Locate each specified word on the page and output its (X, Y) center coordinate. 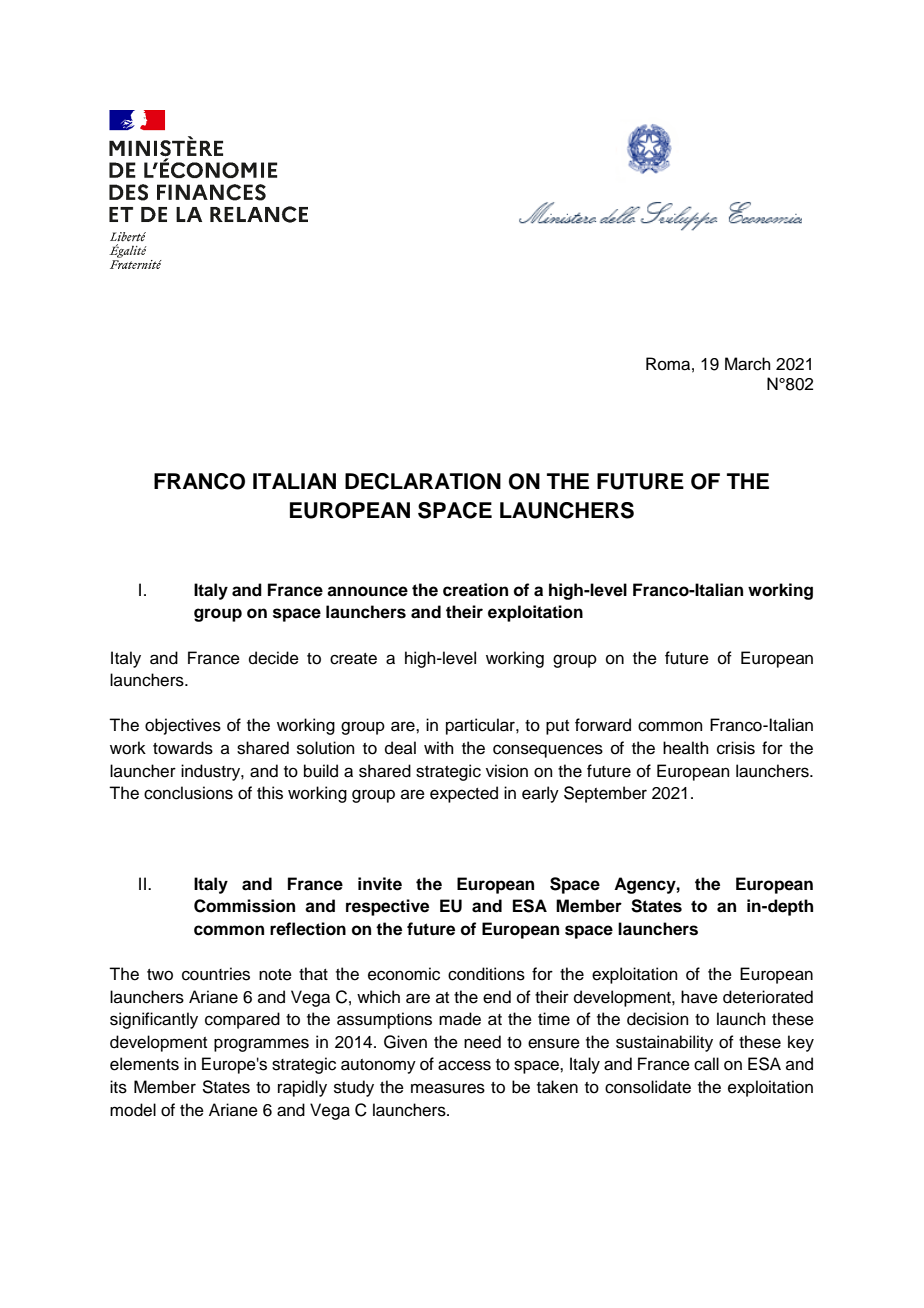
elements (144, 1064)
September (605, 794)
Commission (244, 906)
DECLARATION (423, 481)
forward (603, 725)
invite (380, 884)
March (748, 364)
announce (367, 591)
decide (274, 658)
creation (475, 590)
